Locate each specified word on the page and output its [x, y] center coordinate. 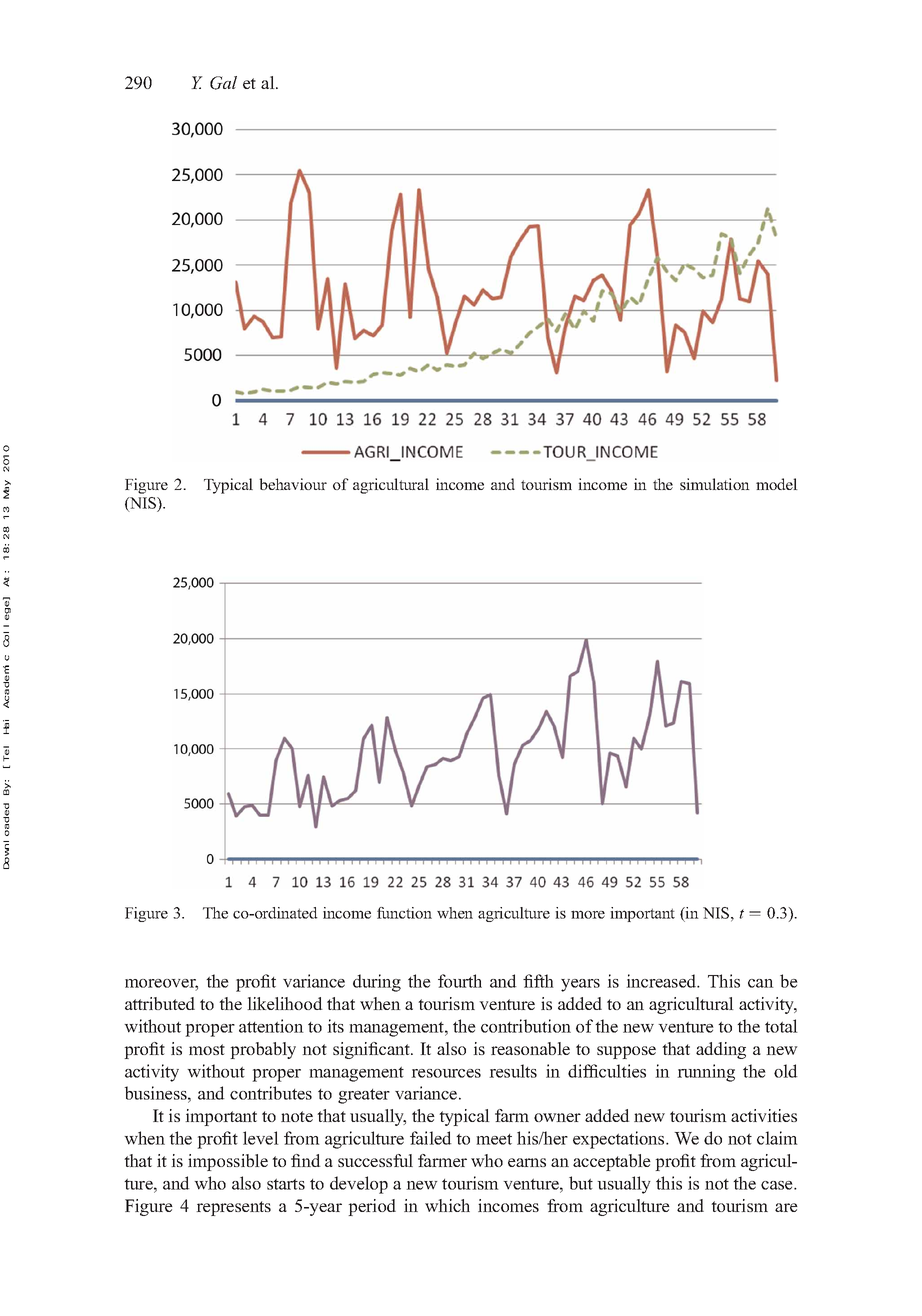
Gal [223, 83]
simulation [715, 484]
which [447, 1205]
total [781, 1026]
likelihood [285, 1003]
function [404, 913]
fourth [460, 981]
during [377, 983]
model [777, 484]
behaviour [293, 484]
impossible [228, 1162]
